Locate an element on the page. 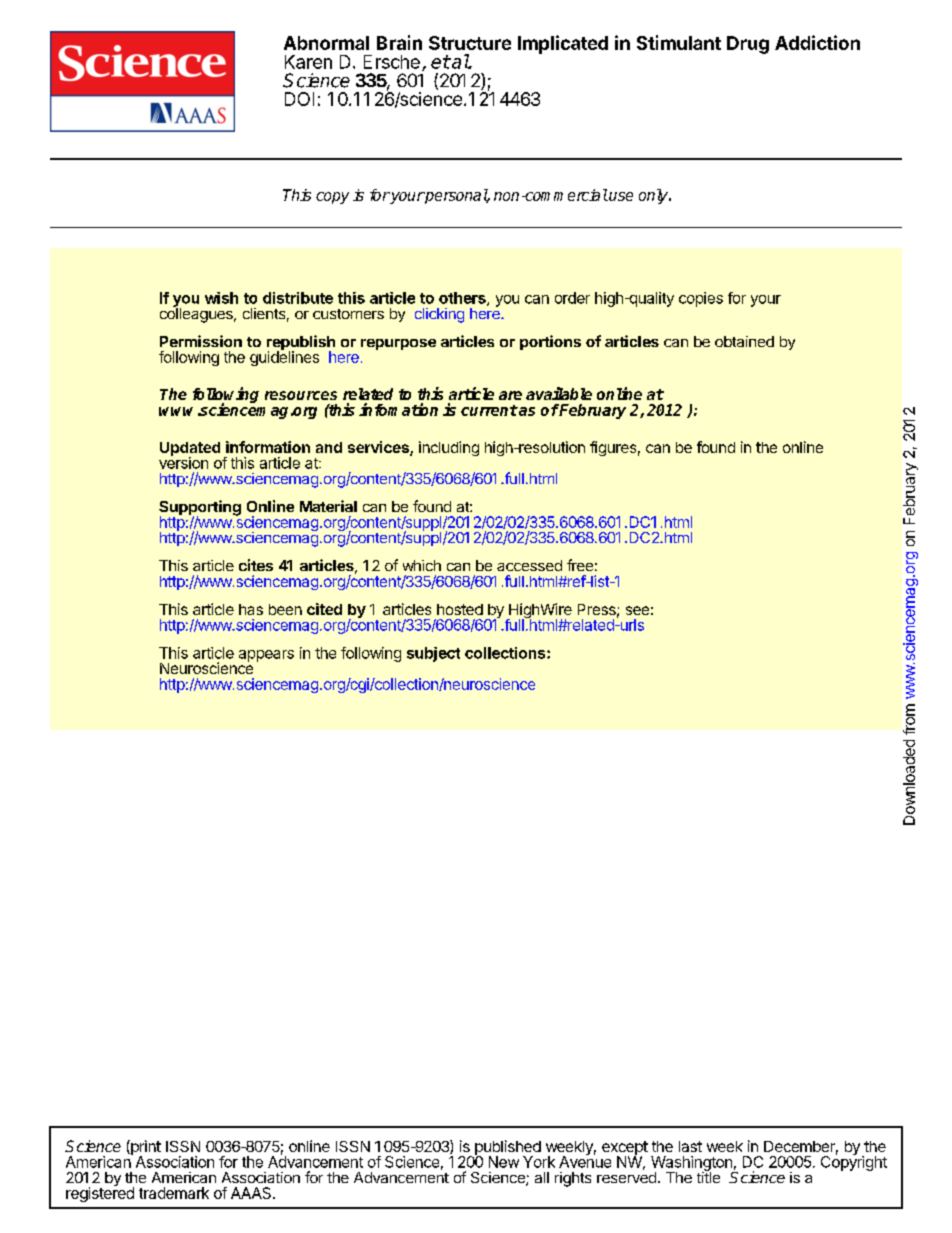 Image resolution: width=952 pixels, height=1233 pixels. appears is located at coordinates (266, 656).
